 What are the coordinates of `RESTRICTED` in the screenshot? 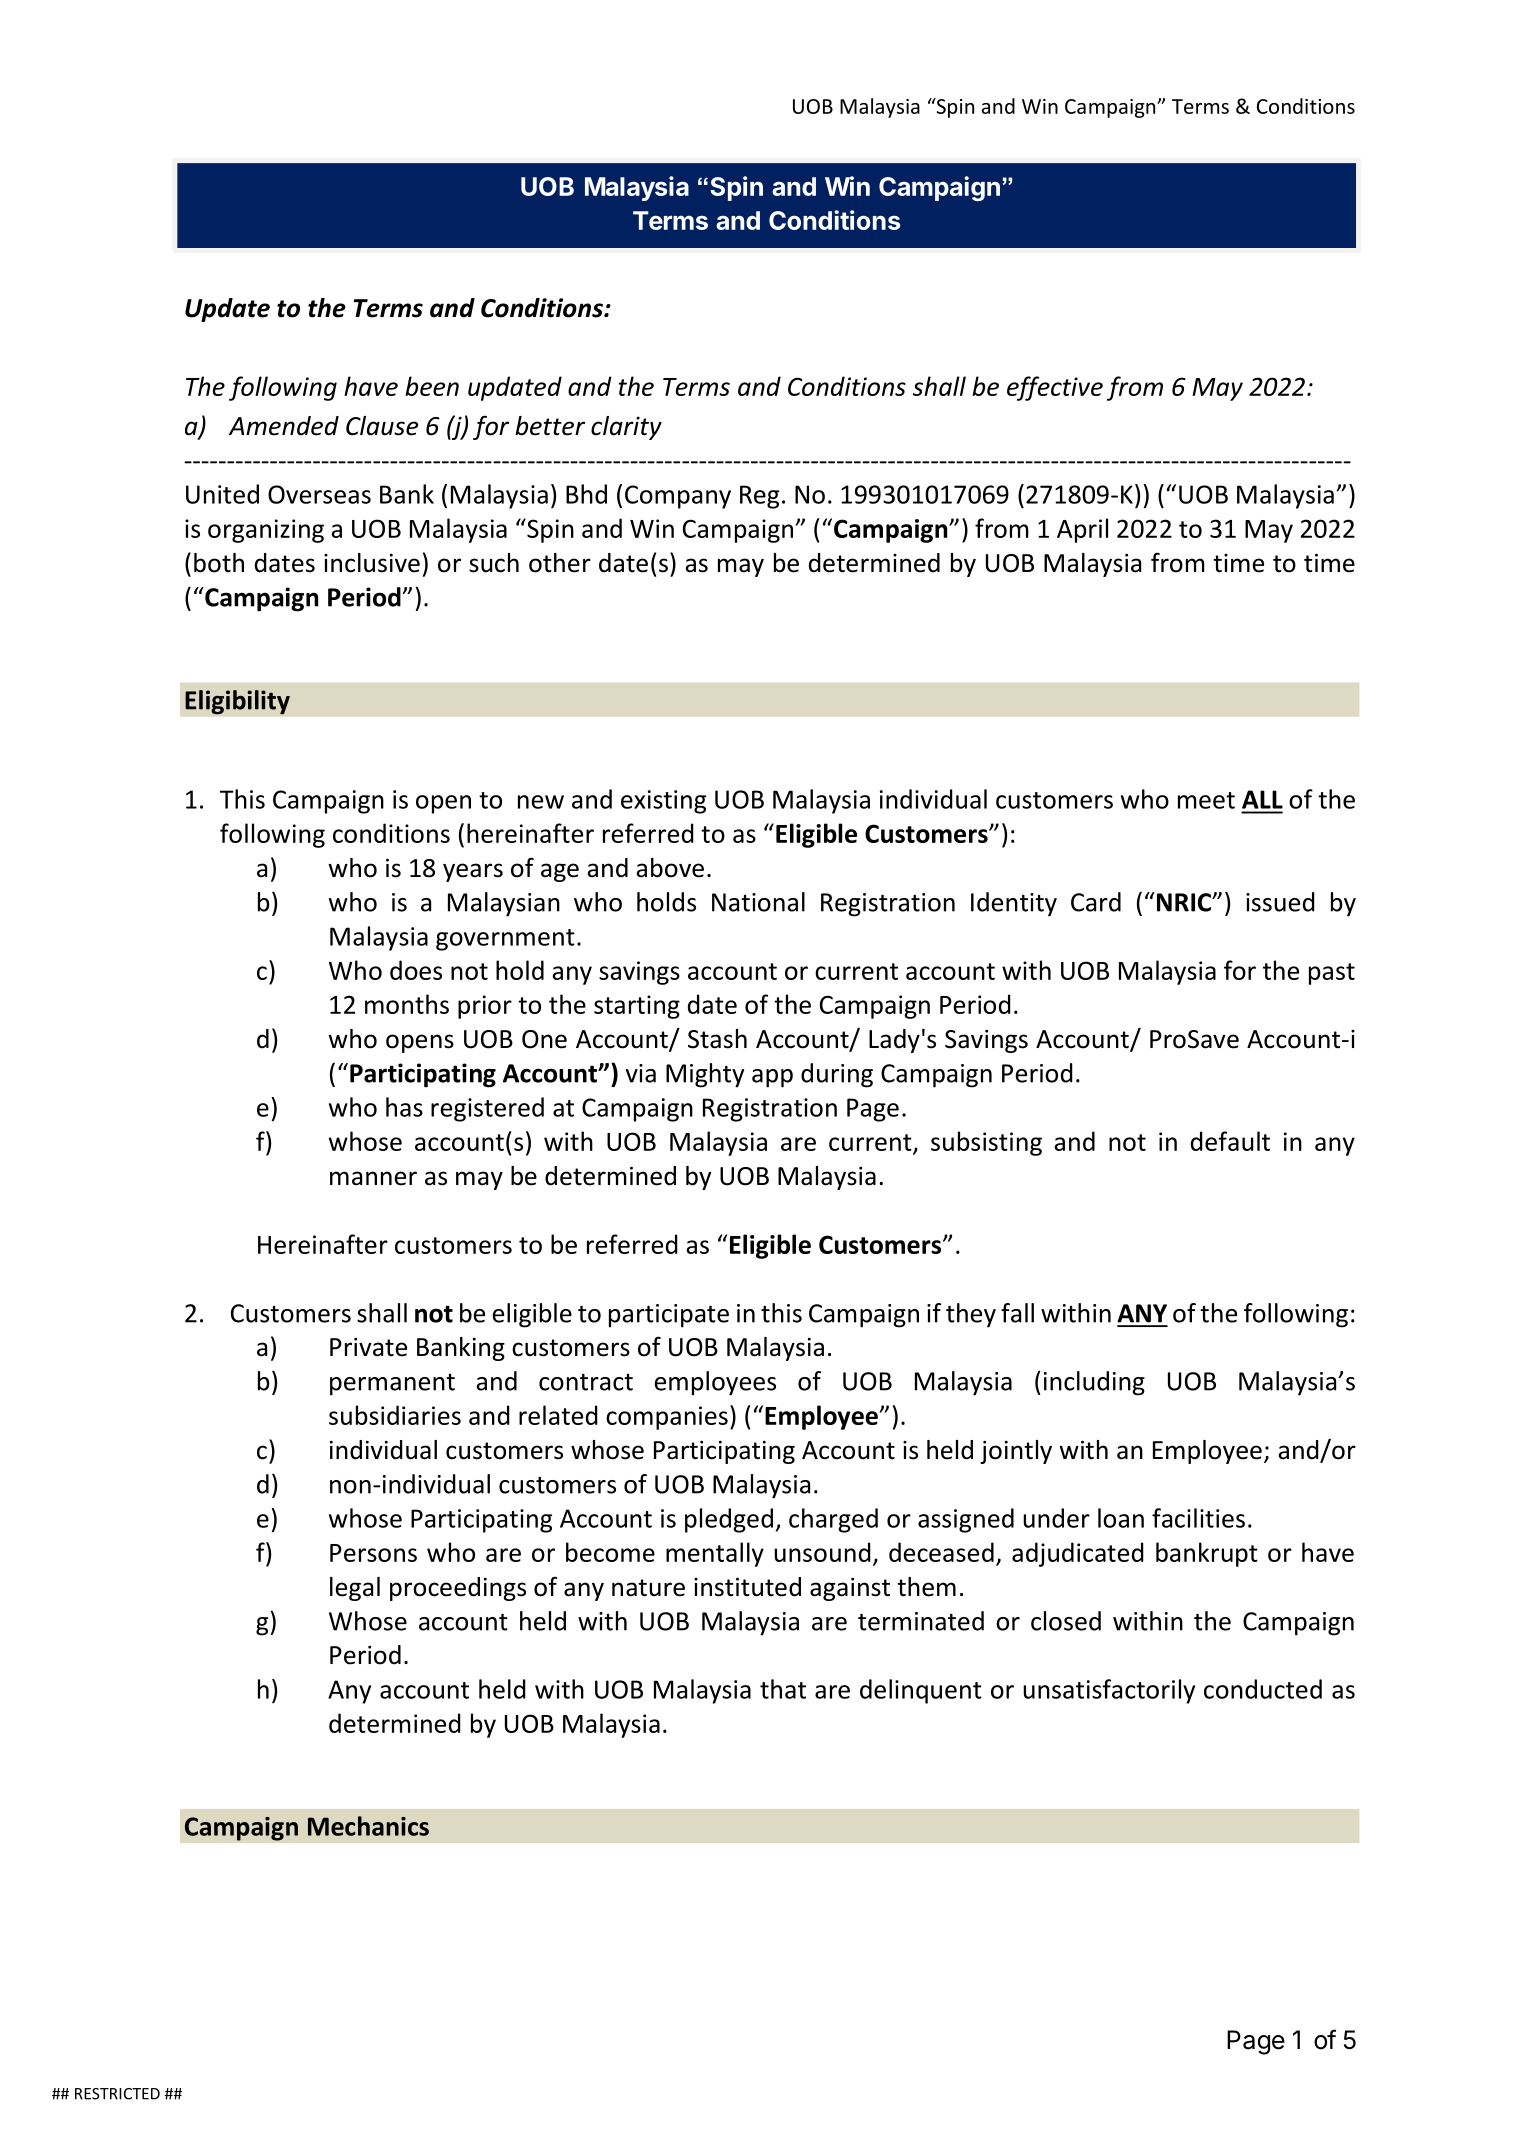 It's located at (117, 2094).
